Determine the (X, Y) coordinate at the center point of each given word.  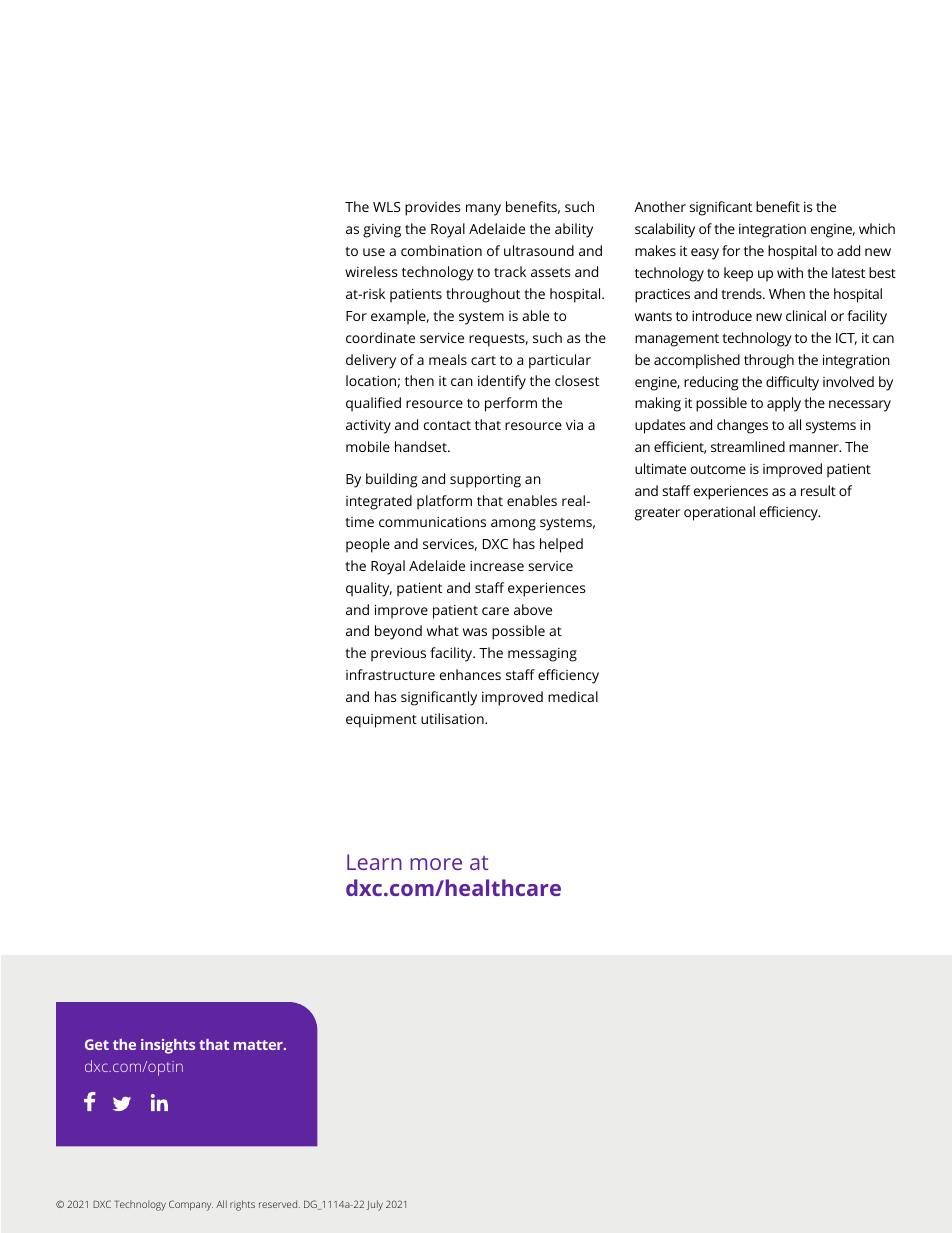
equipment (381, 721)
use (374, 252)
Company (191, 1205)
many (483, 210)
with (790, 272)
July (375, 1205)
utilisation (453, 718)
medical (573, 696)
